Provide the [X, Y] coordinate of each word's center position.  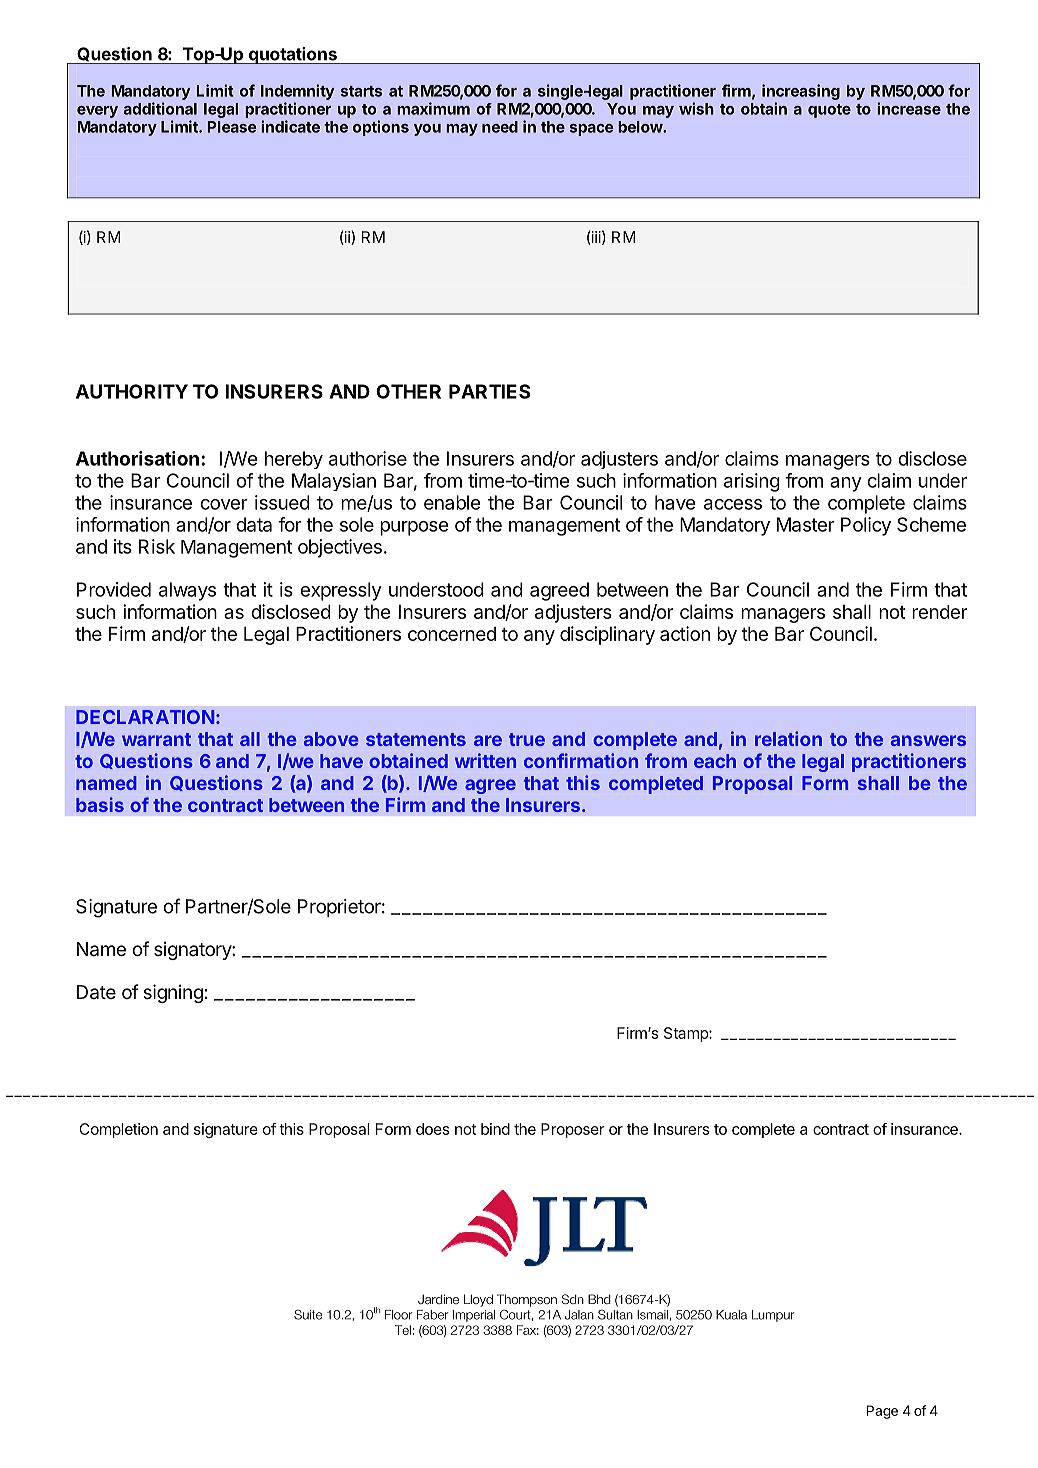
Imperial [474, 1316]
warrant [156, 739]
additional [160, 108]
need [500, 127]
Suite [308, 1314]
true [527, 739]
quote [829, 111]
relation [788, 738]
